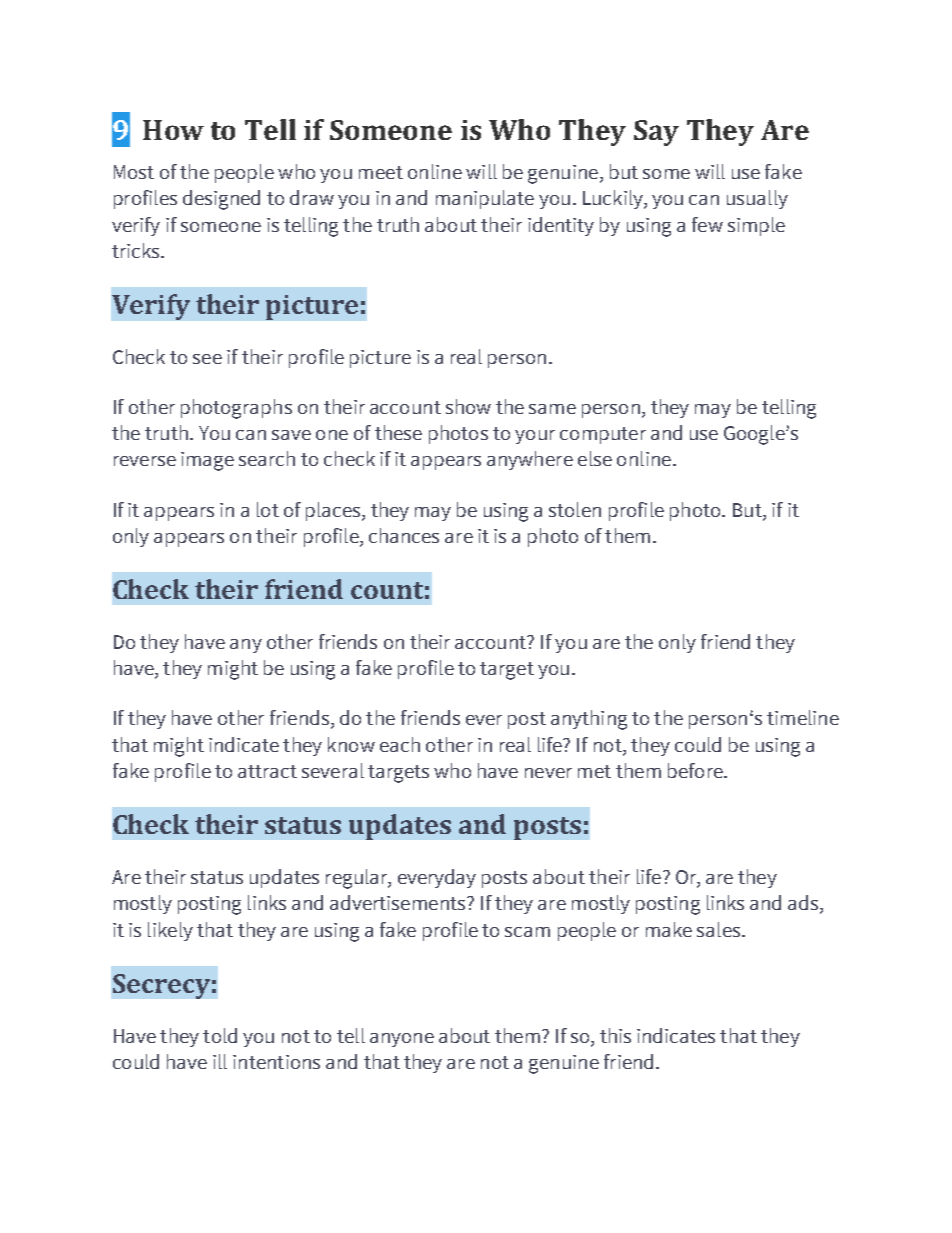 The height and width of the image is (1233, 952). What do you see at coordinates (404, 535) in the image?
I see `chances` at bounding box center [404, 535].
